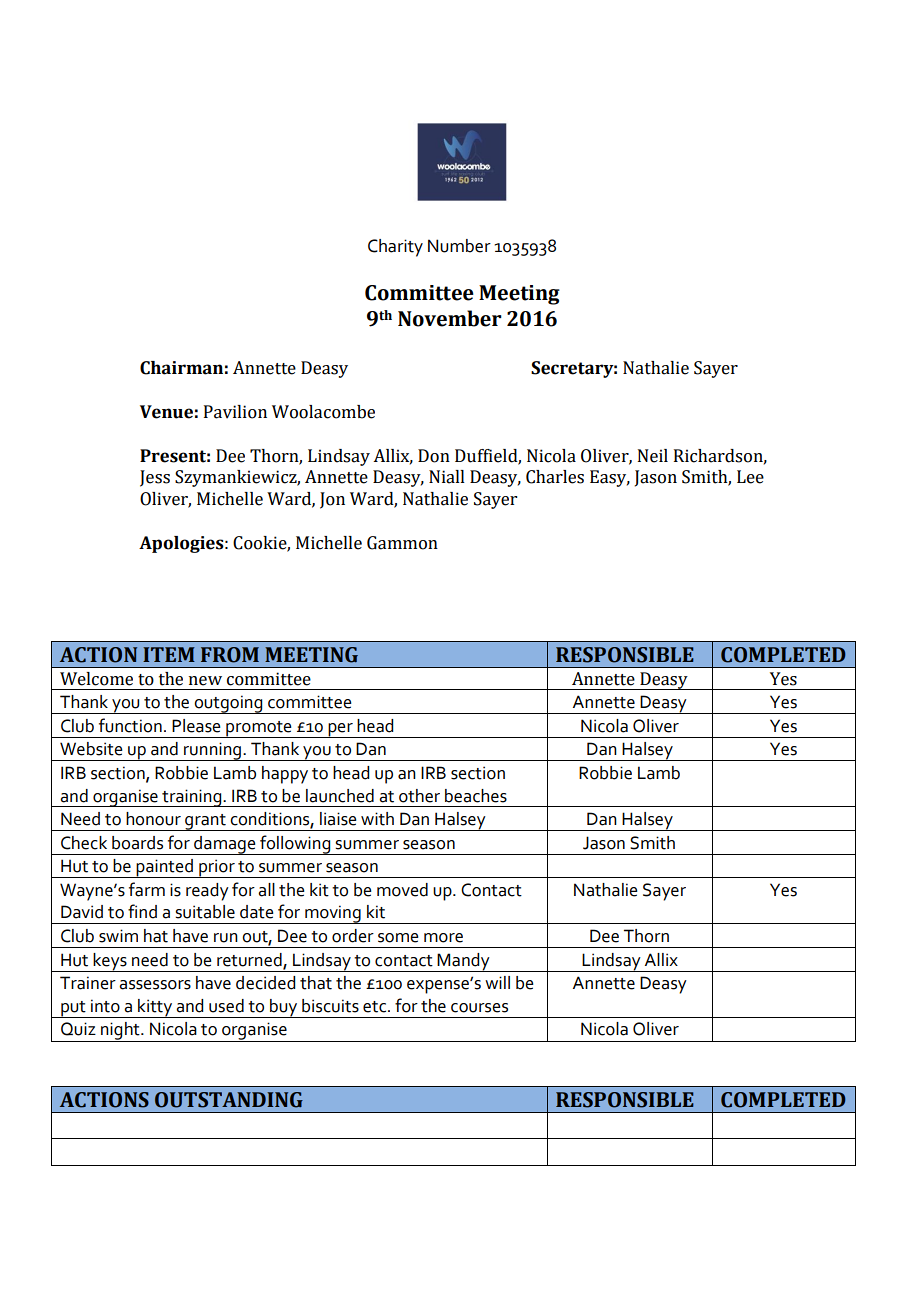  I want to click on Number, so click(459, 246).
